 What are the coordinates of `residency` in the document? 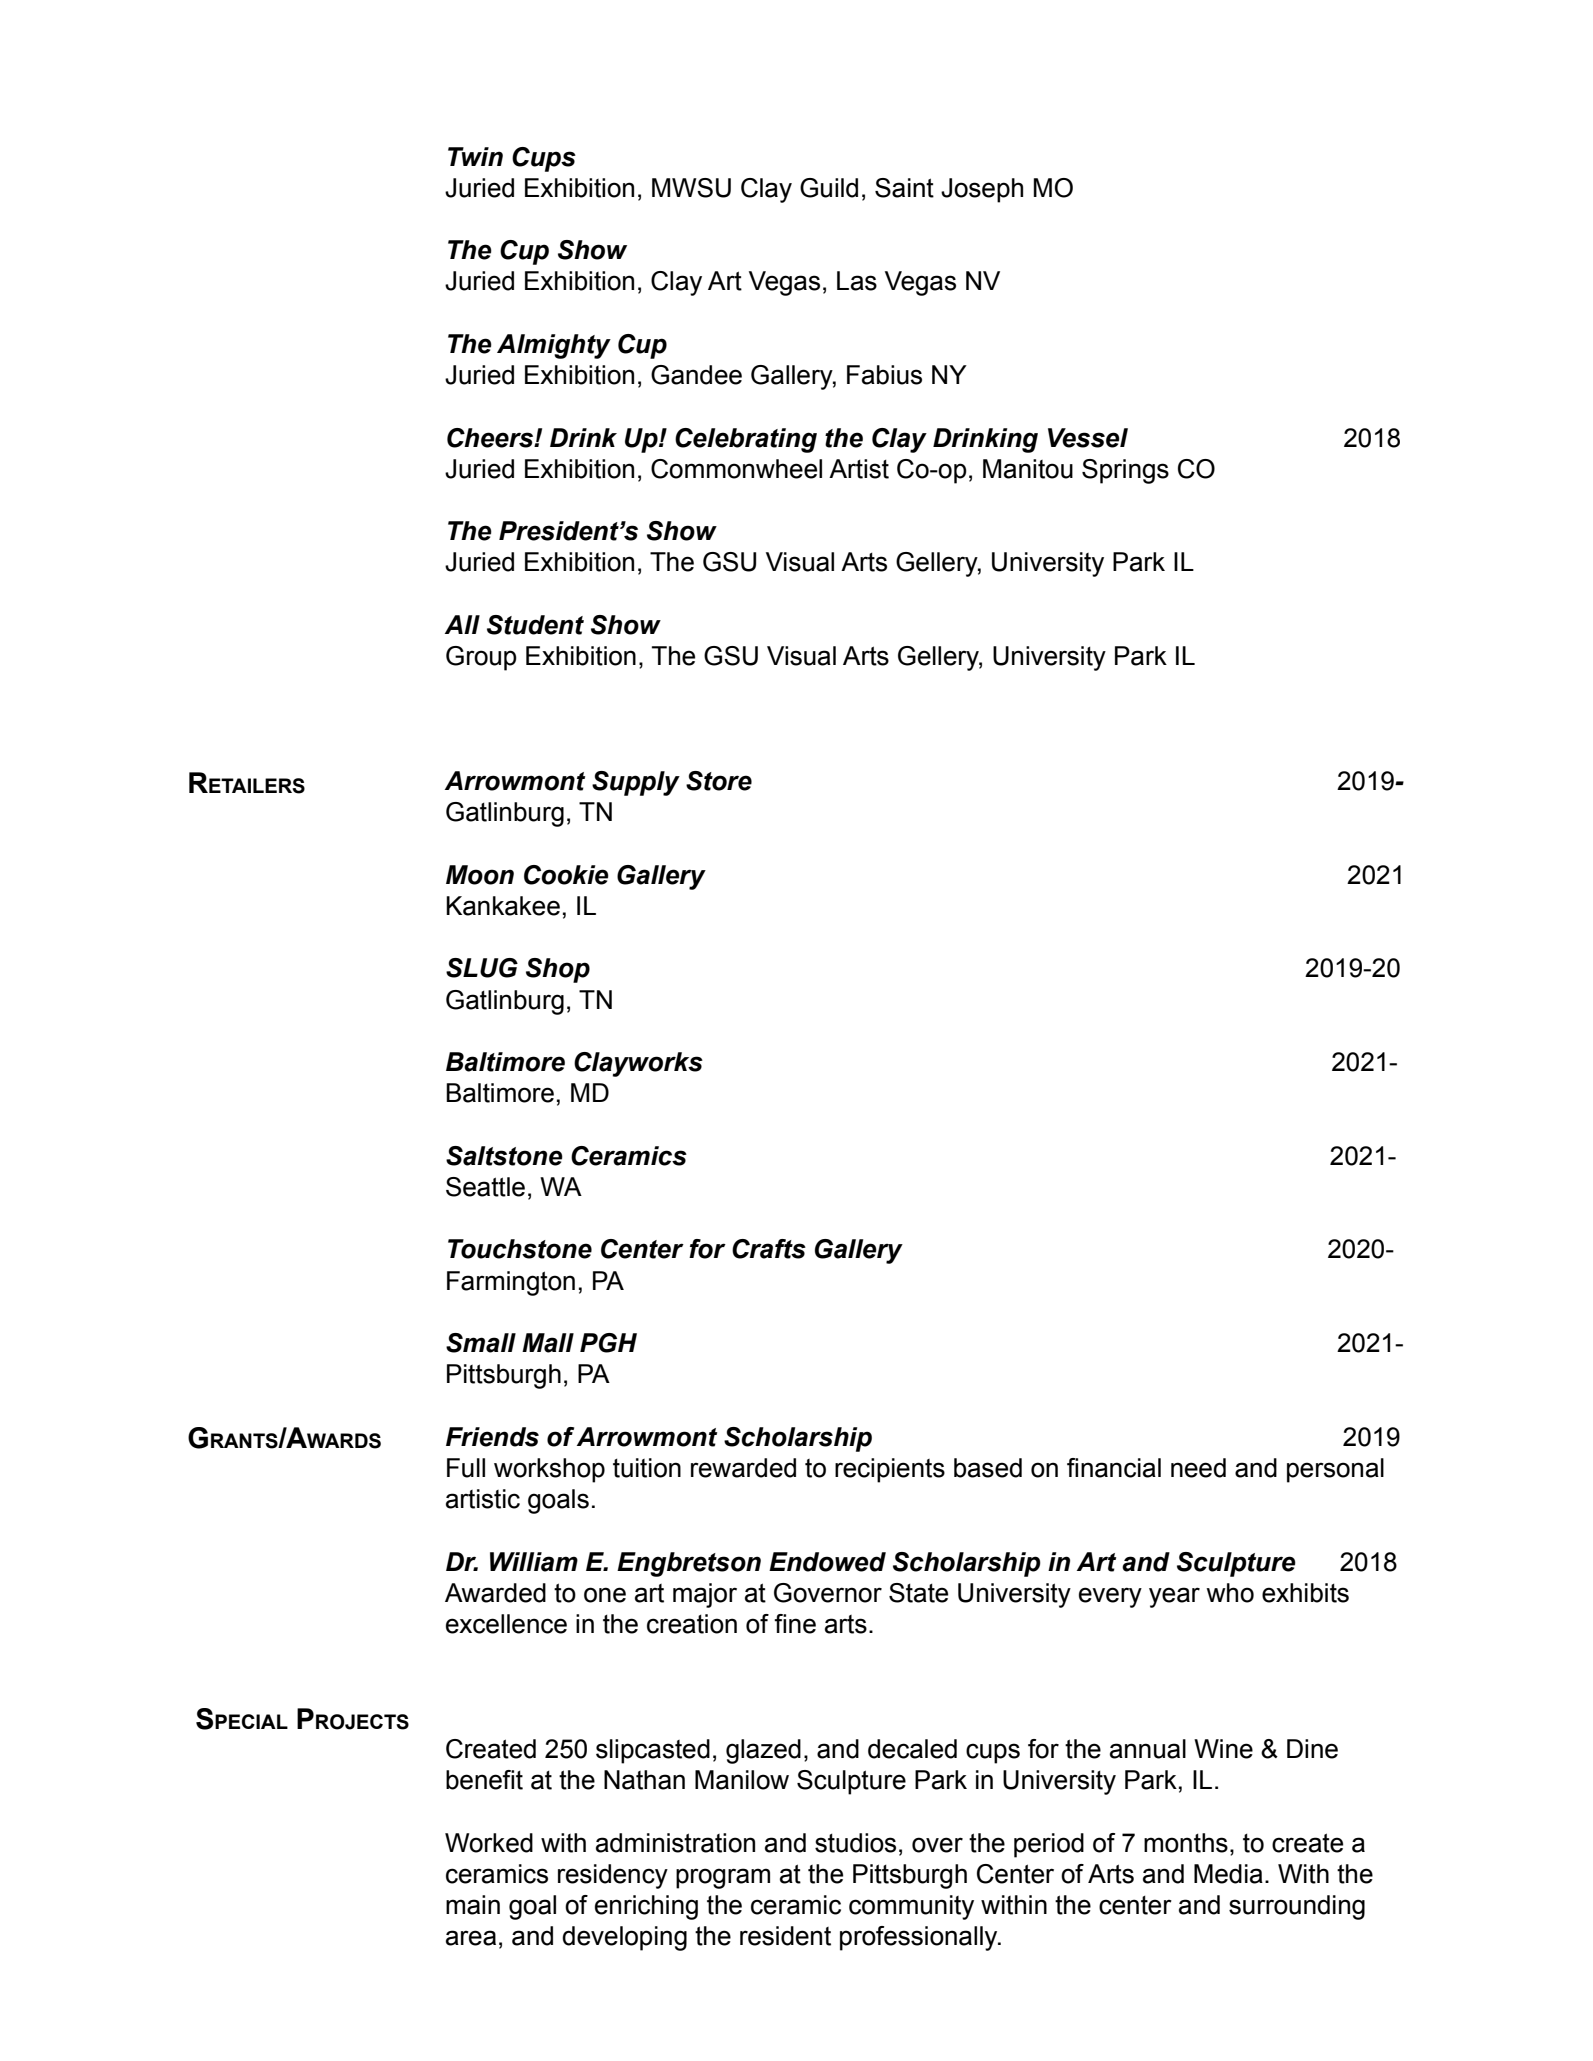 It's located at (613, 1876).
